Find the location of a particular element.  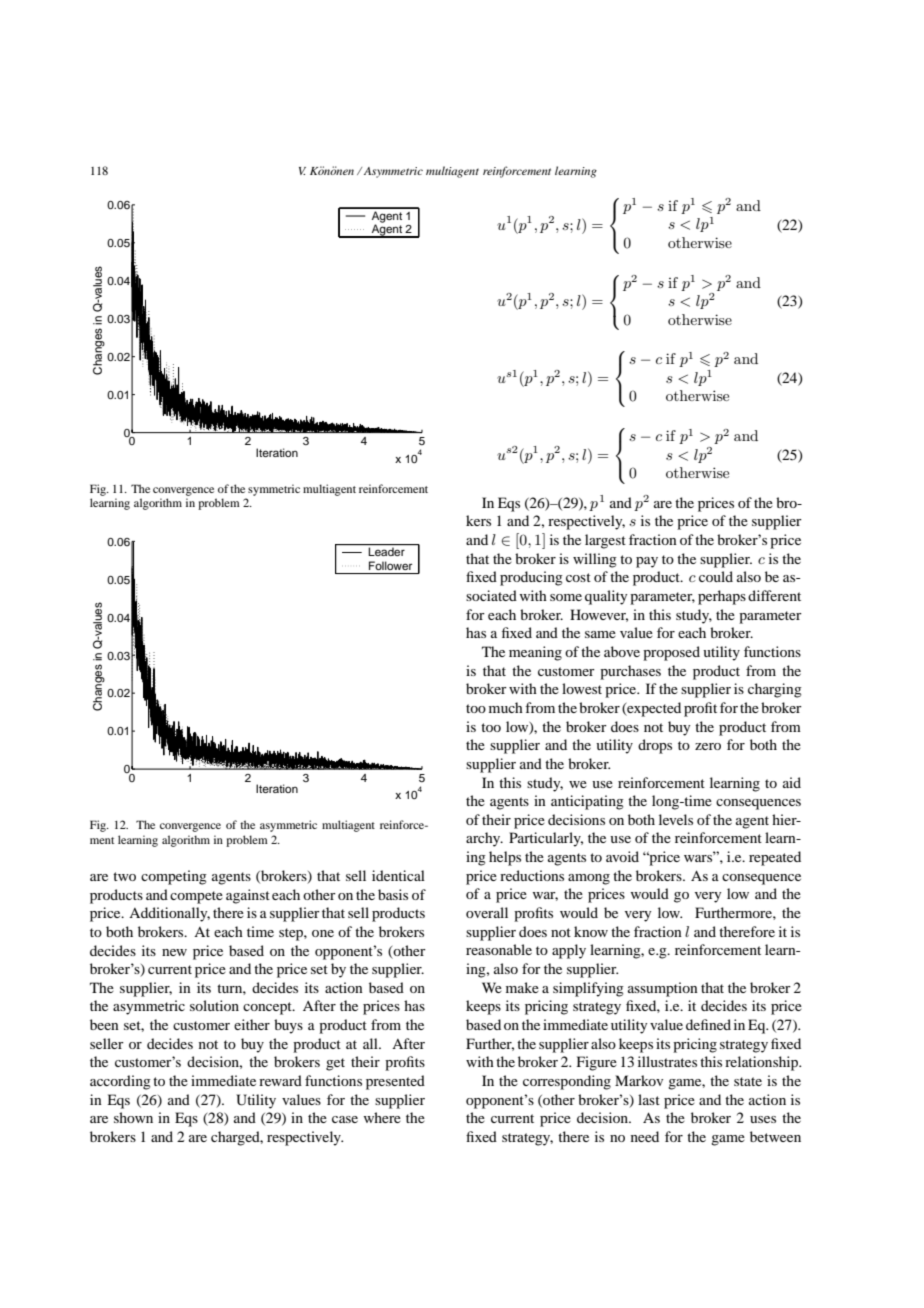

Follower is located at coordinates (390, 565).
